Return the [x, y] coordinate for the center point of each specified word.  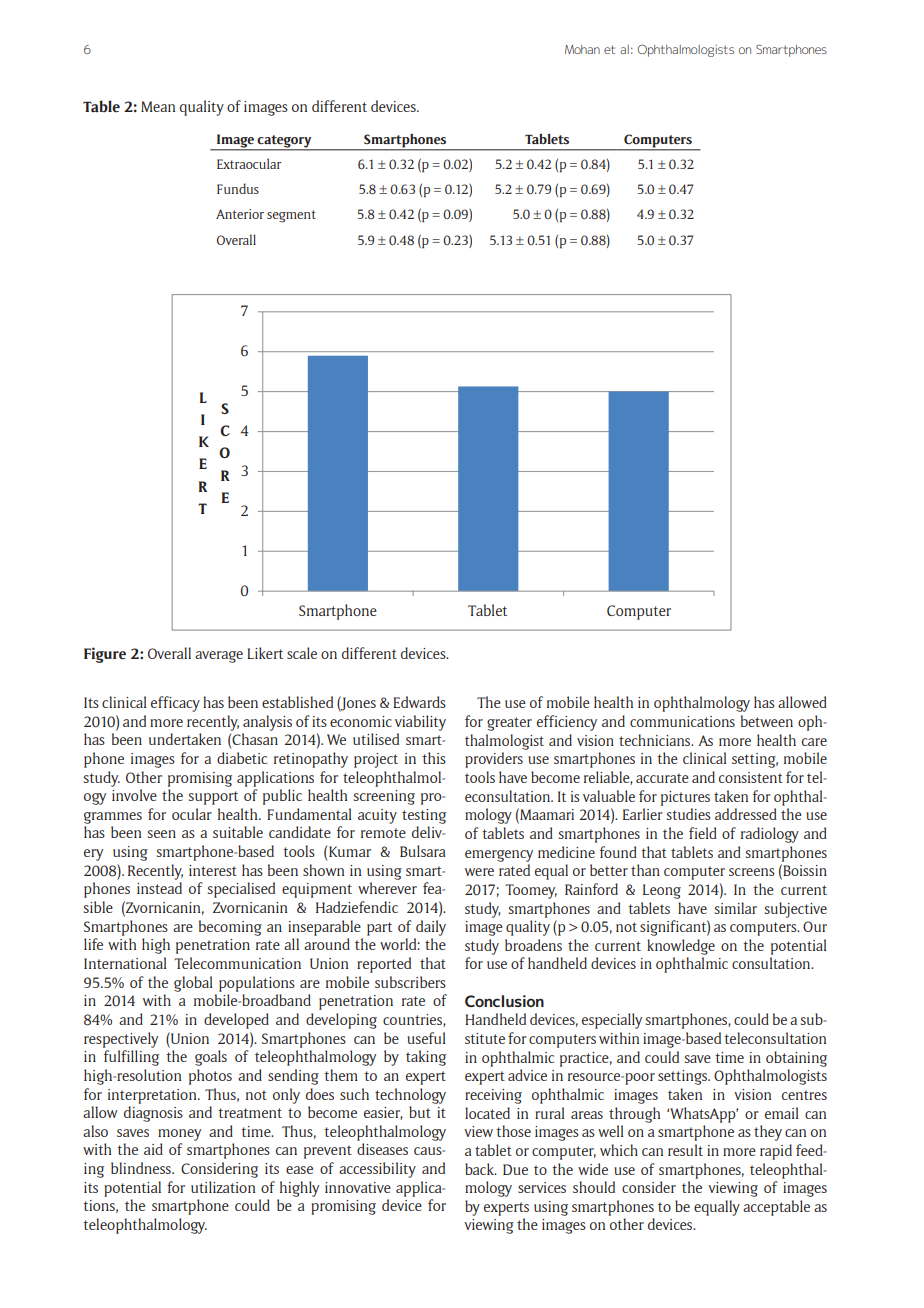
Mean [158, 106]
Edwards [419, 702]
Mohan [582, 49]
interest [213, 870]
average [219, 657]
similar [736, 908]
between [767, 721]
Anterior [240, 214]
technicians [656, 740]
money [179, 1135]
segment [291, 216]
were [479, 872]
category [285, 142]
